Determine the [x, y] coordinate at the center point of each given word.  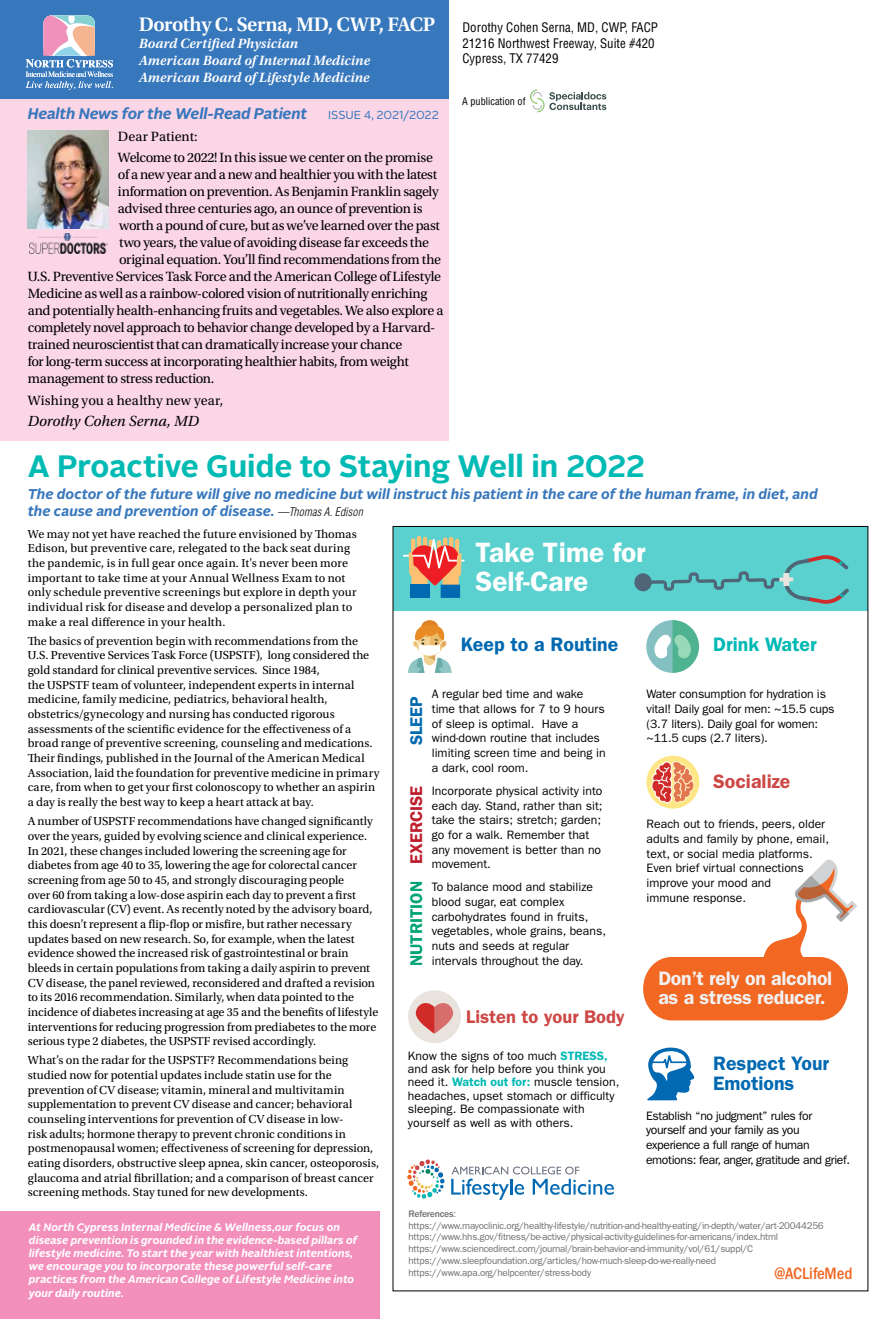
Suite [612, 43]
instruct [420, 493]
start [154, 1253]
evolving [179, 837]
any [441, 851]
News [98, 113]
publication [492, 102]
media [738, 853]
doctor [80, 493]
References [432, 1213]
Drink [736, 644]
